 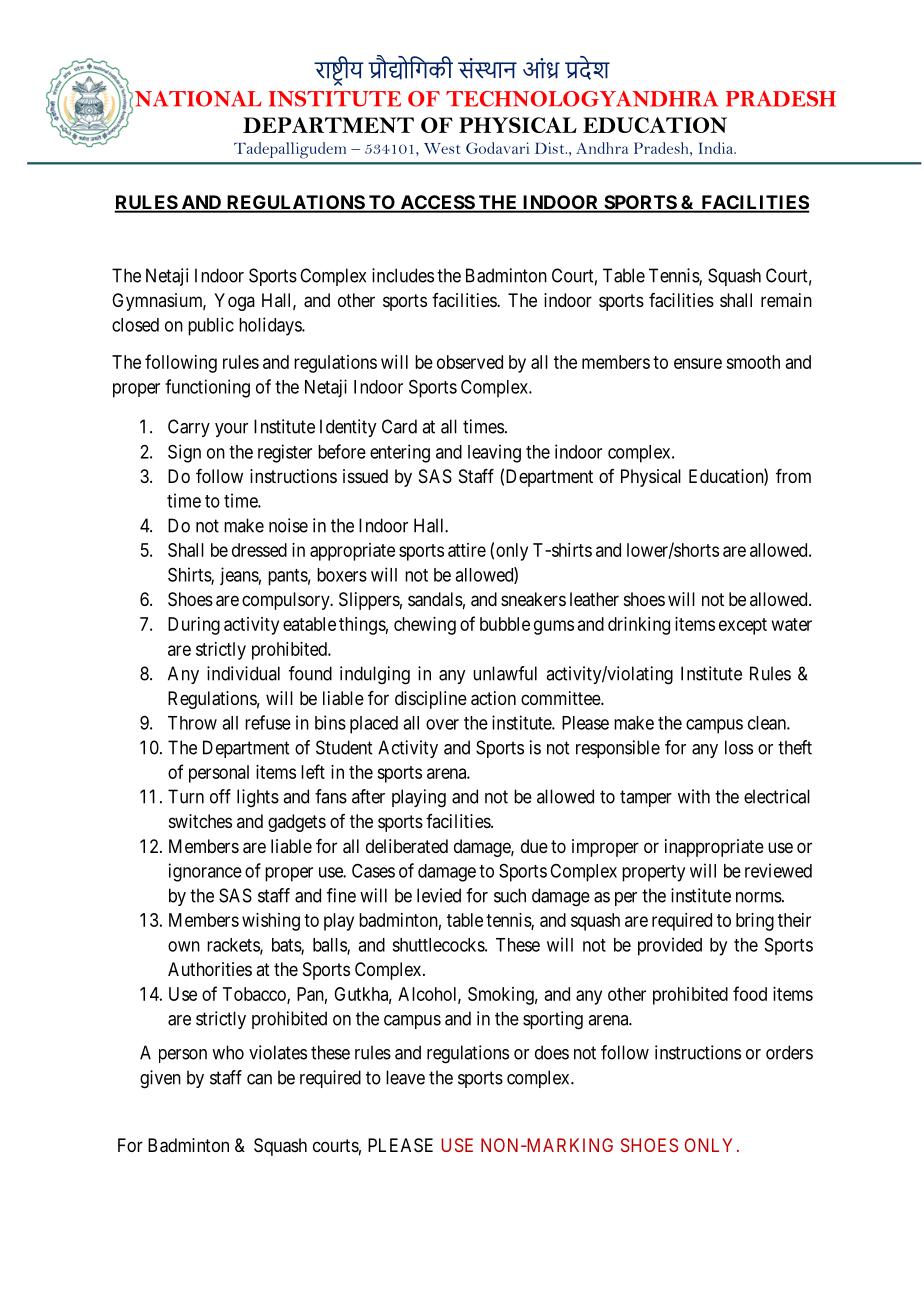 What do you see at coordinates (228, 1052) in the screenshot?
I see `who` at bounding box center [228, 1052].
